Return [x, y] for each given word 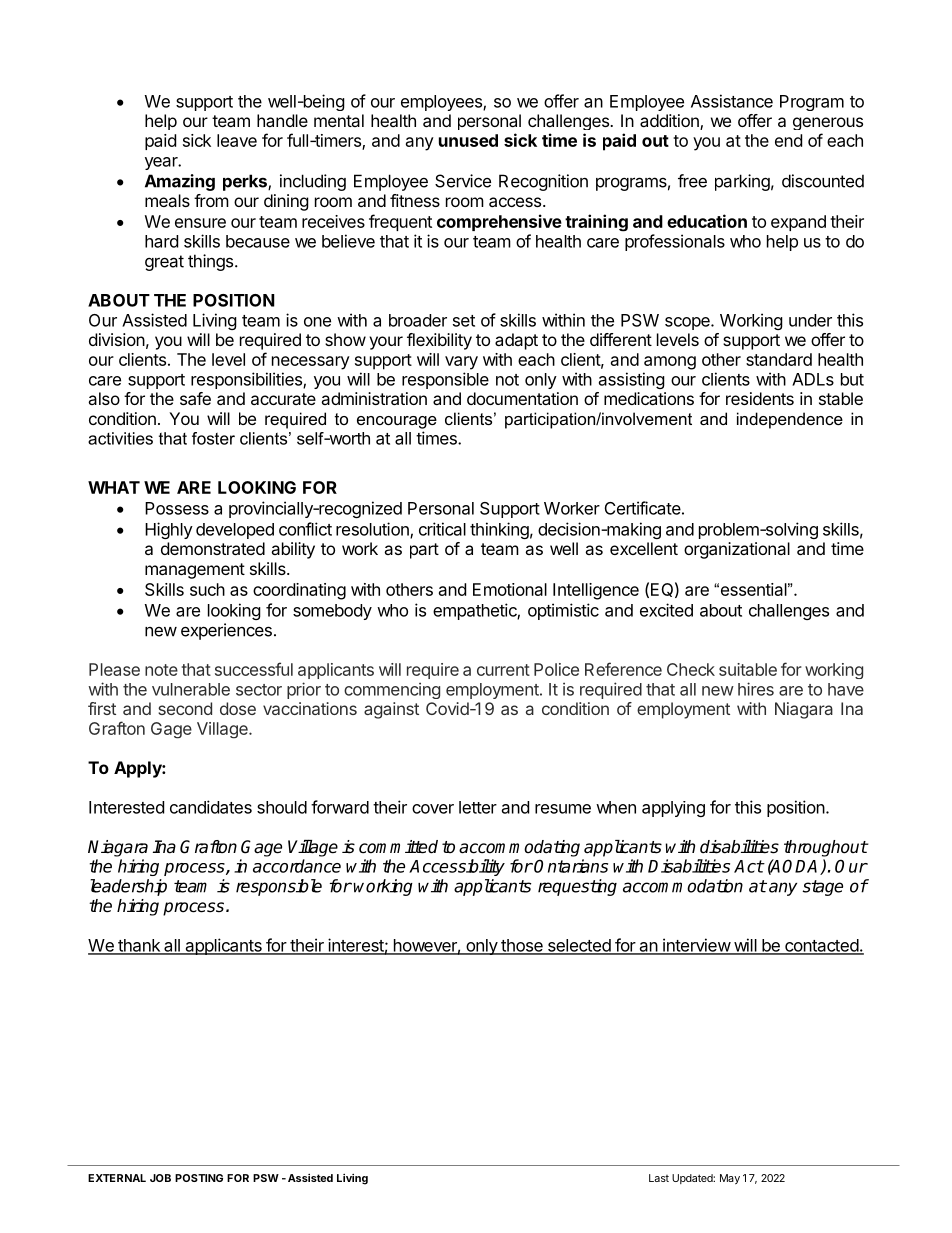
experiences [226, 631]
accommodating [519, 848]
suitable [748, 669]
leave [237, 140]
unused [468, 140]
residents [760, 398]
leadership [128, 887]
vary [461, 363]
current [503, 670]
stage [823, 888]
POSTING [199, 1178]
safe [195, 398]
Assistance [732, 101]
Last [659, 1178]
